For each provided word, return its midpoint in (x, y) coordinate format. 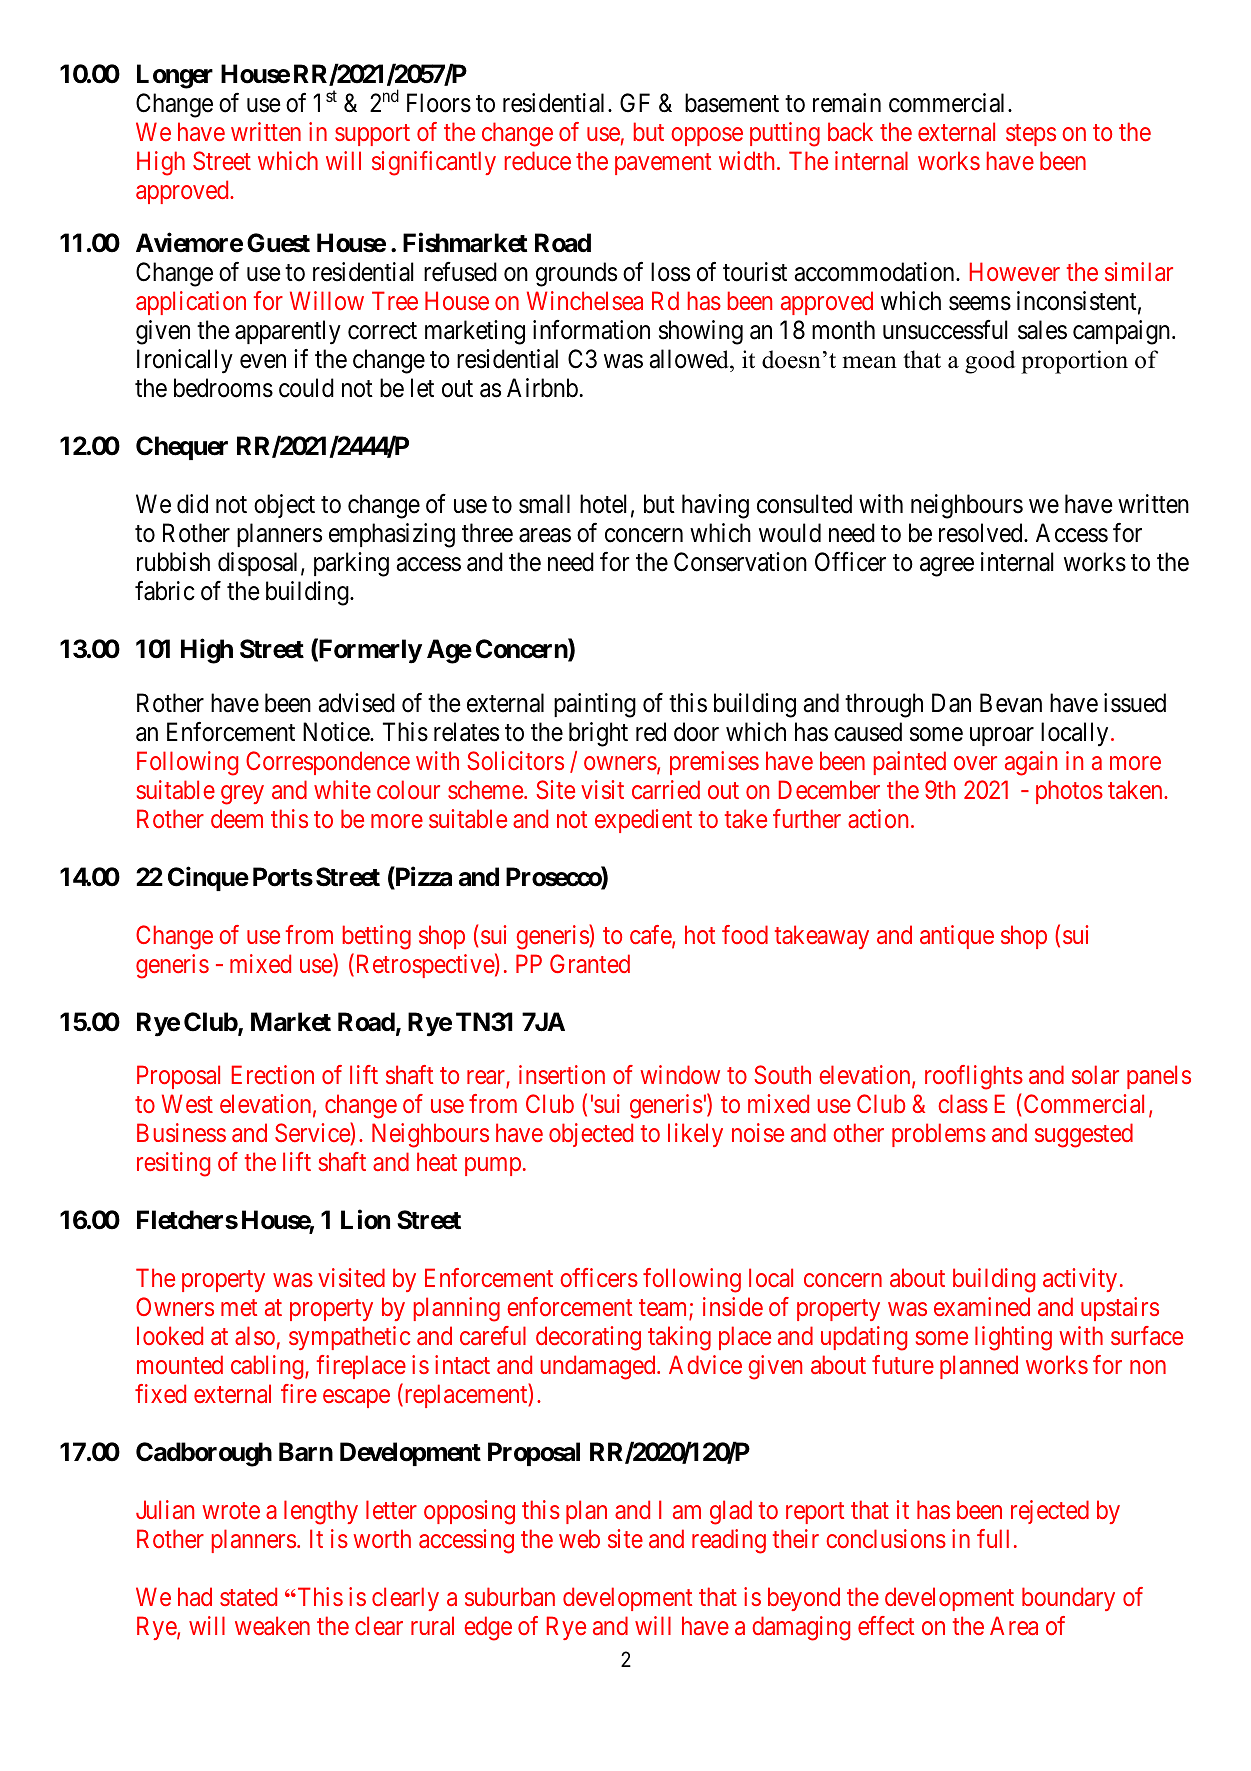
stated (248, 1596)
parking (351, 564)
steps (1031, 135)
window (680, 1074)
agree (947, 567)
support (372, 135)
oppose (707, 136)
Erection (273, 1074)
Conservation (740, 562)
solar (1095, 1074)
